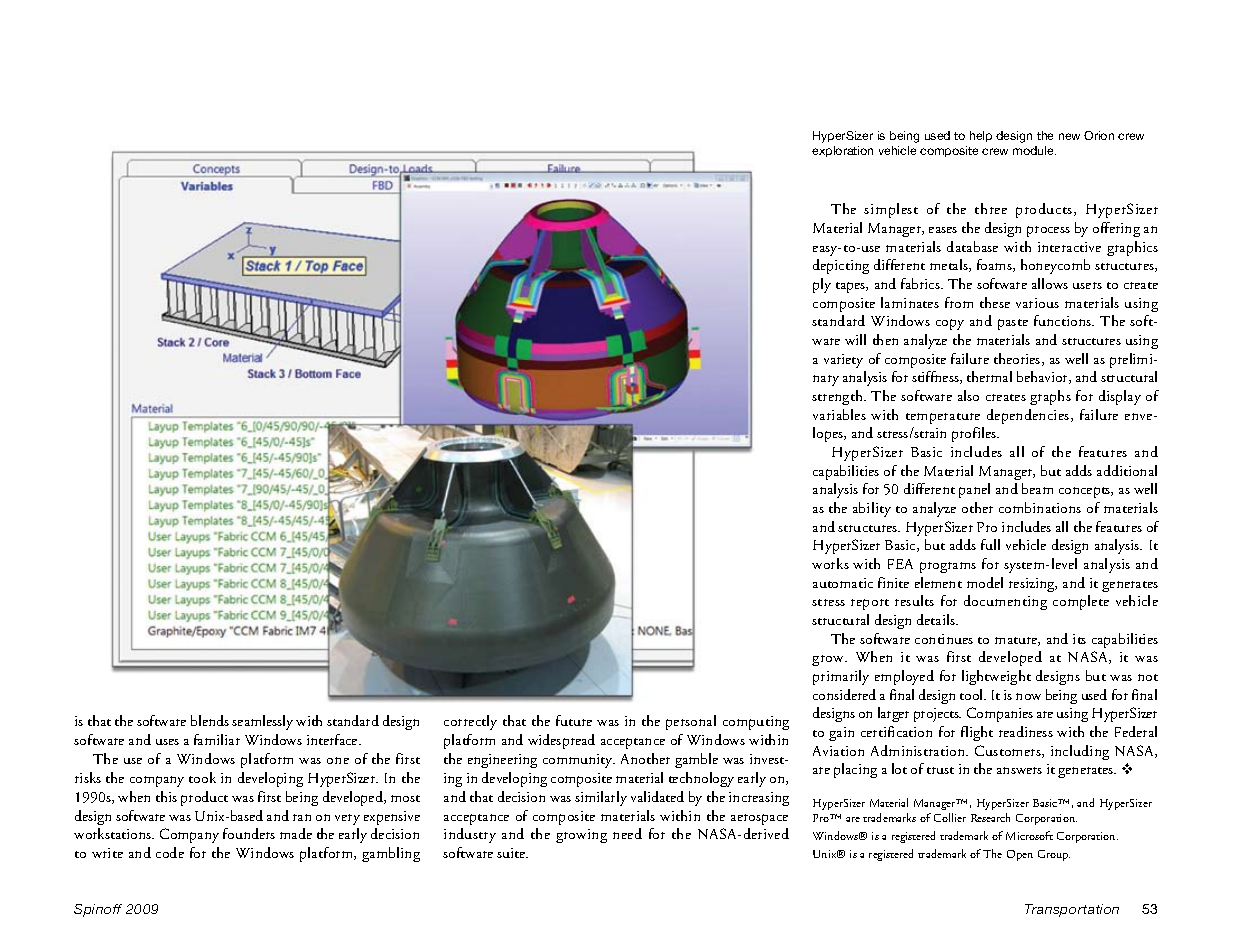 The height and width of the document is (952, 1233). Describe the element at coordinates (841, 266) in the document. I see `depicting` at that location.
